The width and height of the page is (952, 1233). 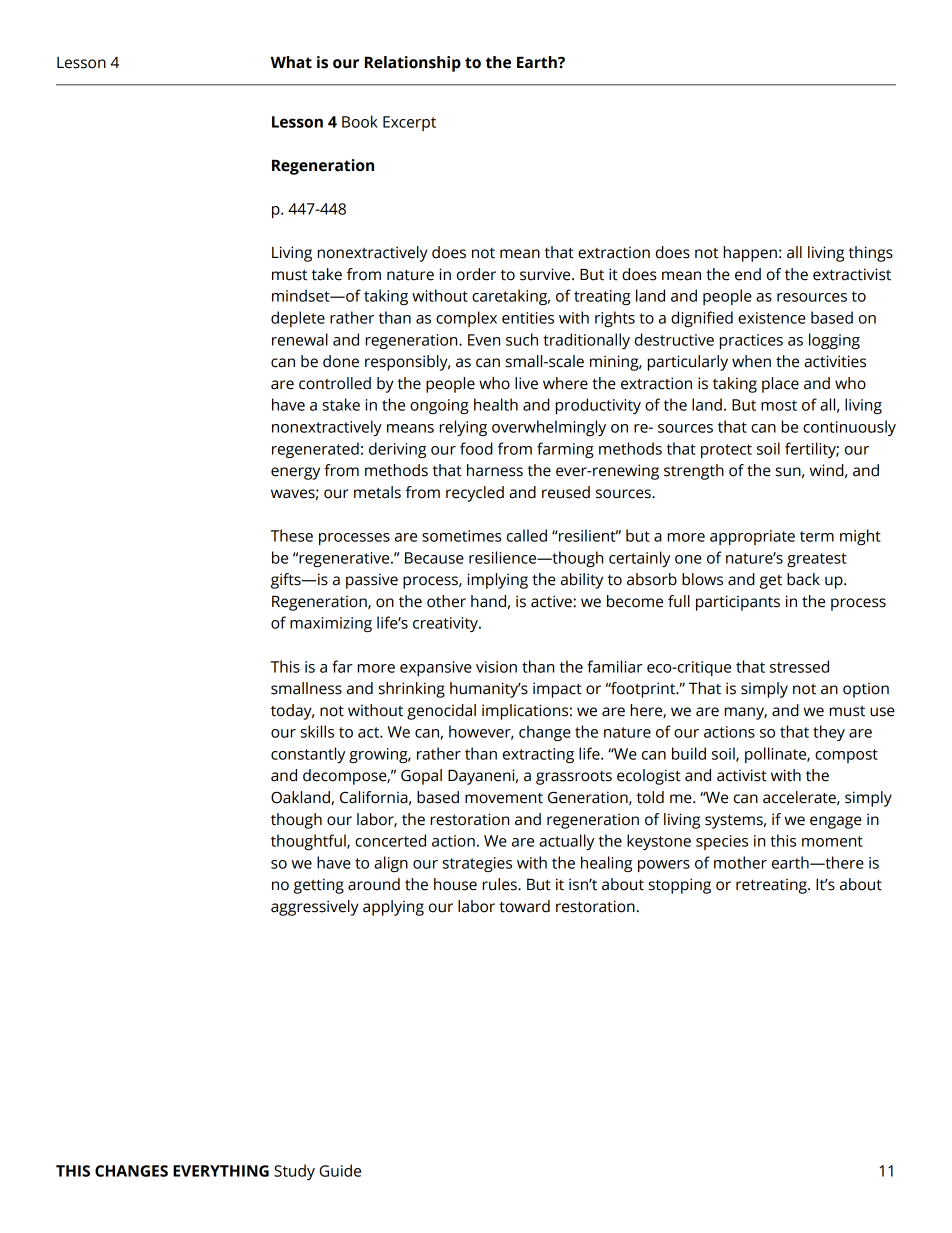 What do you see at coordinates (565, 450) in the page?
I see `farming` at bounding box center [565, 450].
